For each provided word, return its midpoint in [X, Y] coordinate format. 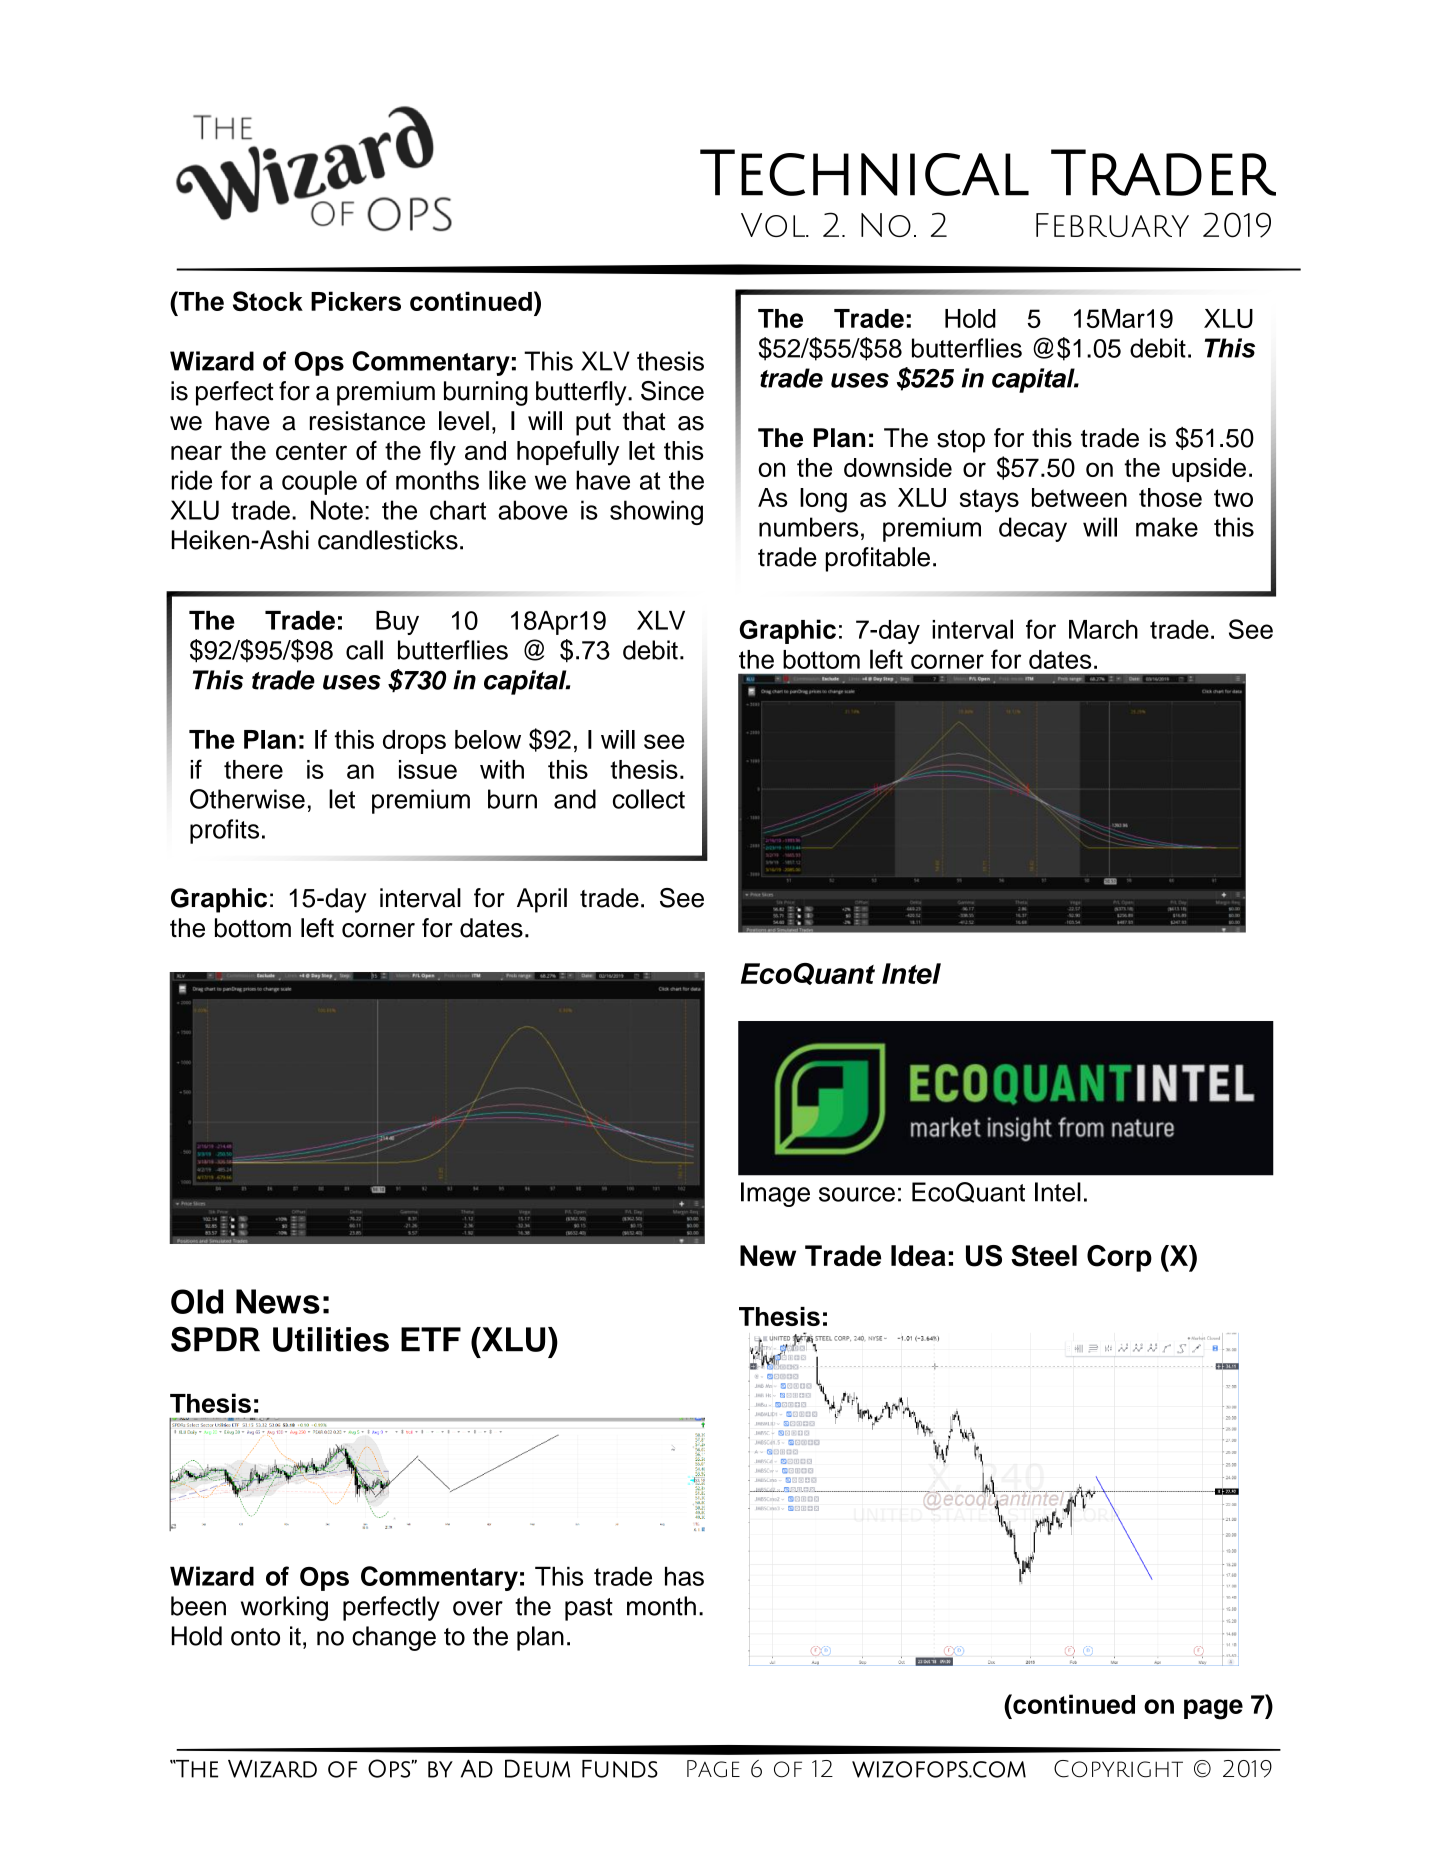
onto [255, 1637]
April [542, 900]
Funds [620, 1769]
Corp [1119, 1258]
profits [224, 831]
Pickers [356, 301]
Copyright [1118, 1769]
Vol [774, 225]
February [1112, 225]
